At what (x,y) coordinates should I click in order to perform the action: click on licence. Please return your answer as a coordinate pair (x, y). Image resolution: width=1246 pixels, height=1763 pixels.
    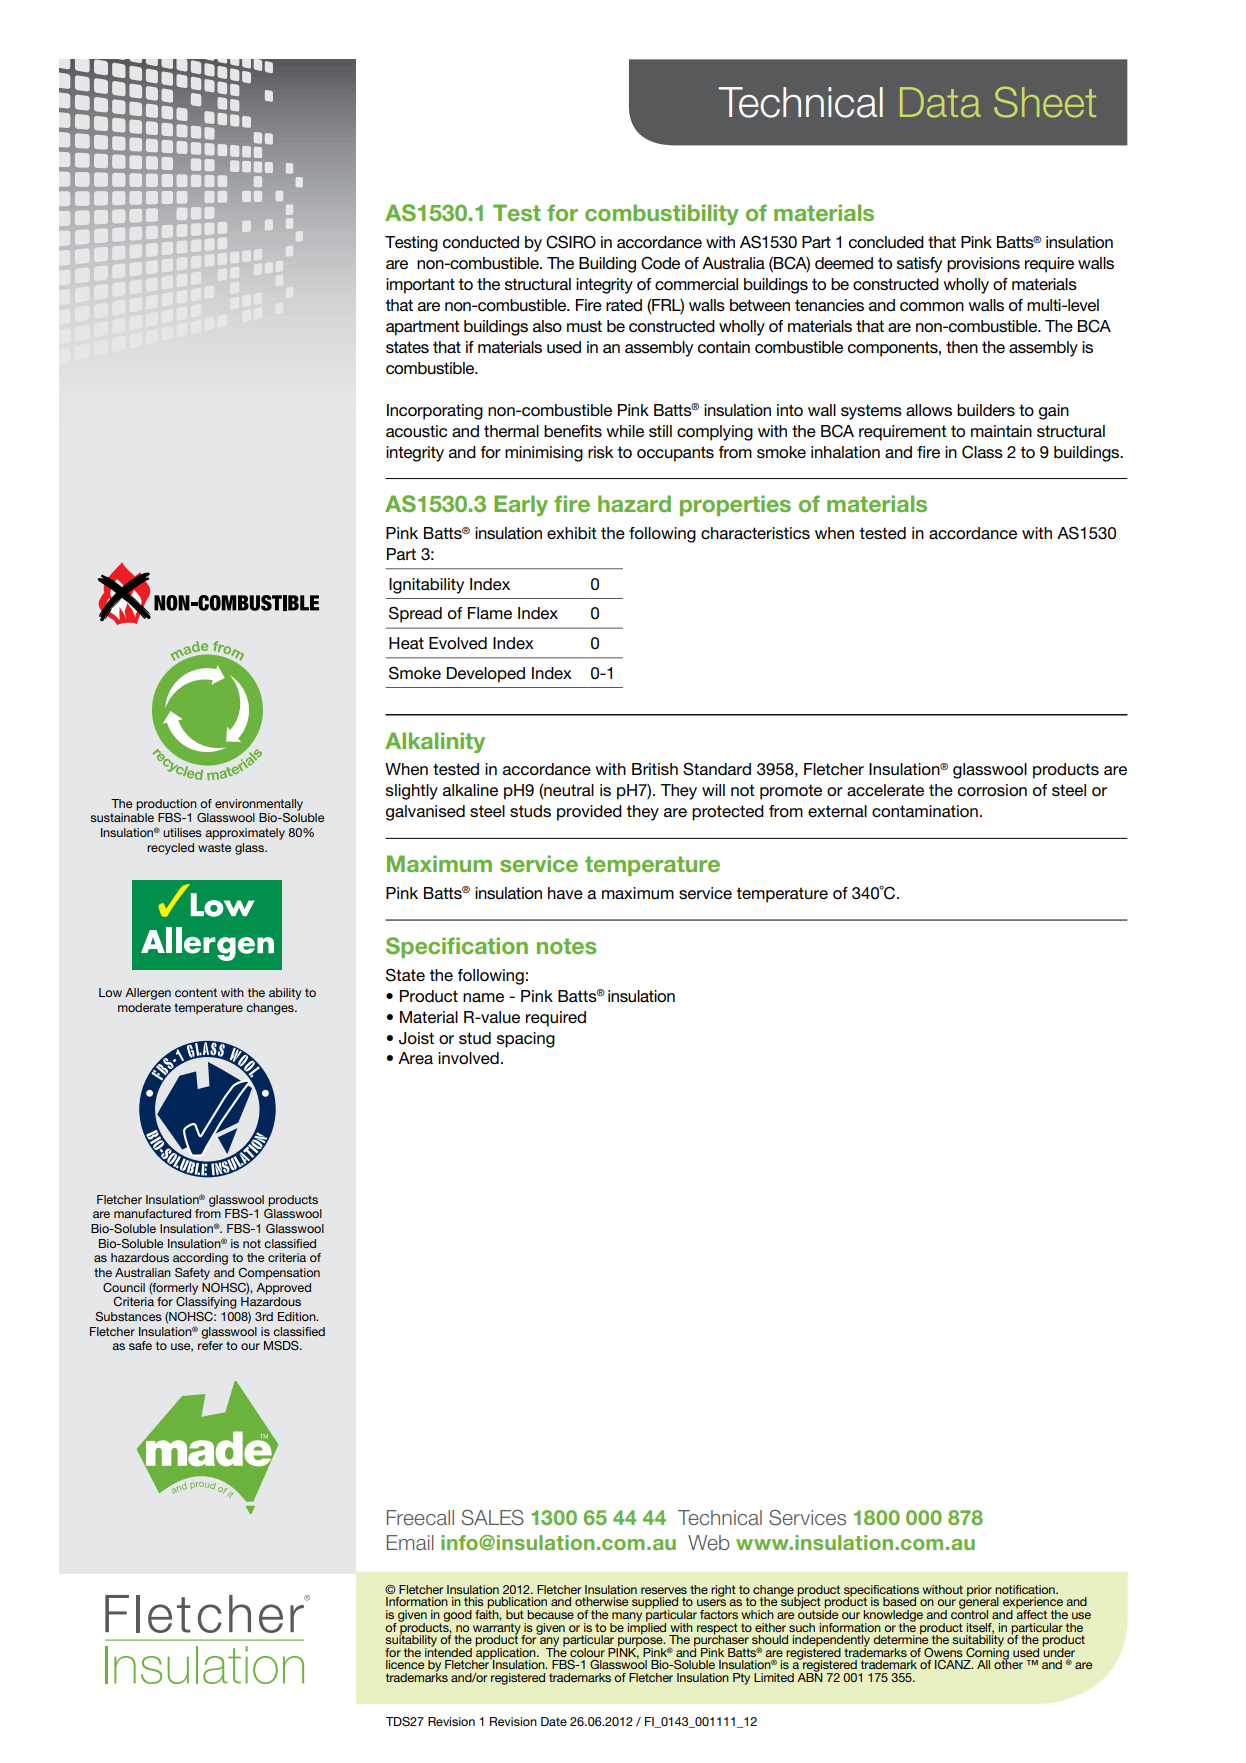
    Looking at the image, I should click on (405, 1664).
